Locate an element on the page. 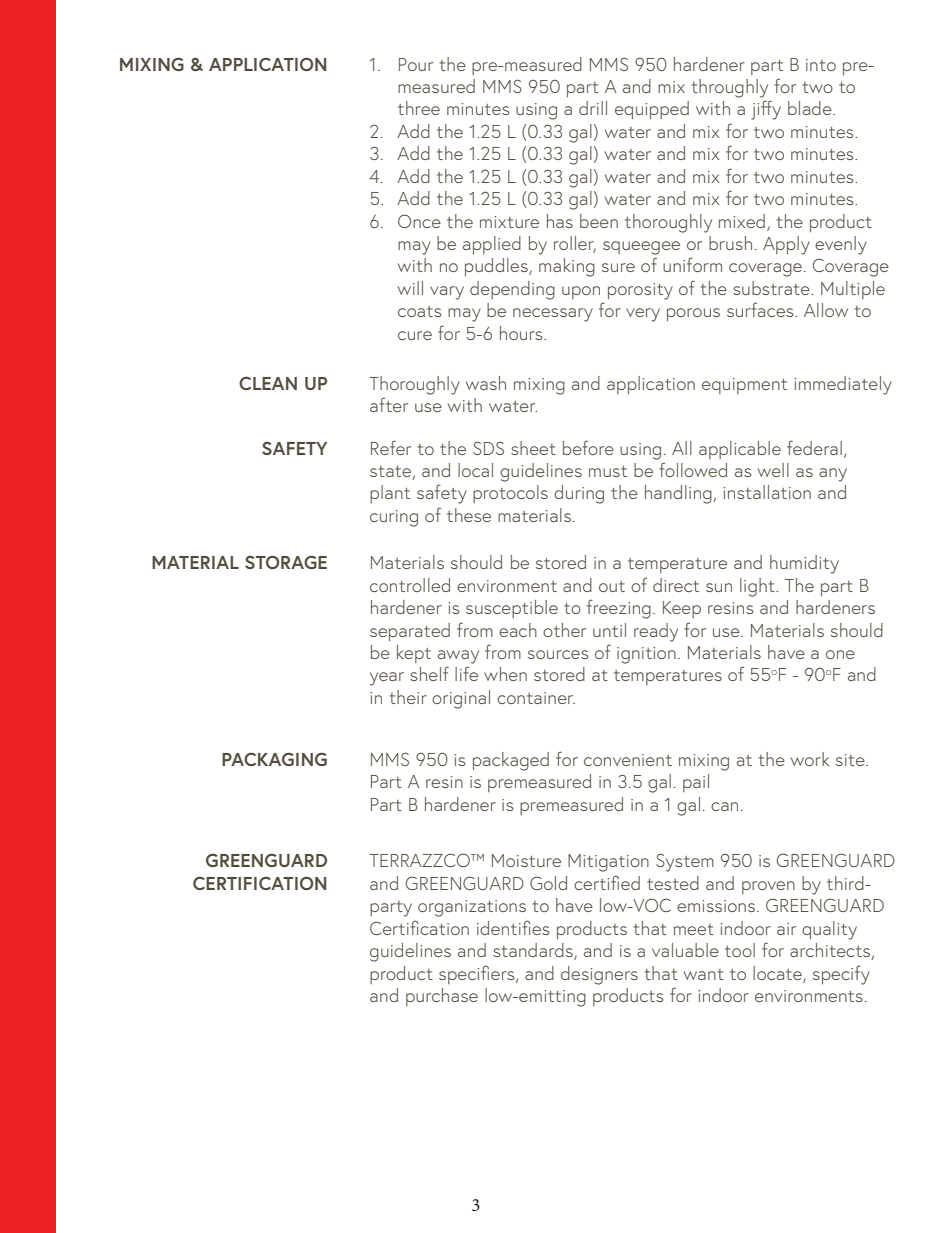 This image has height=1233, width=952. wash is located at coordinates (486, 383).
